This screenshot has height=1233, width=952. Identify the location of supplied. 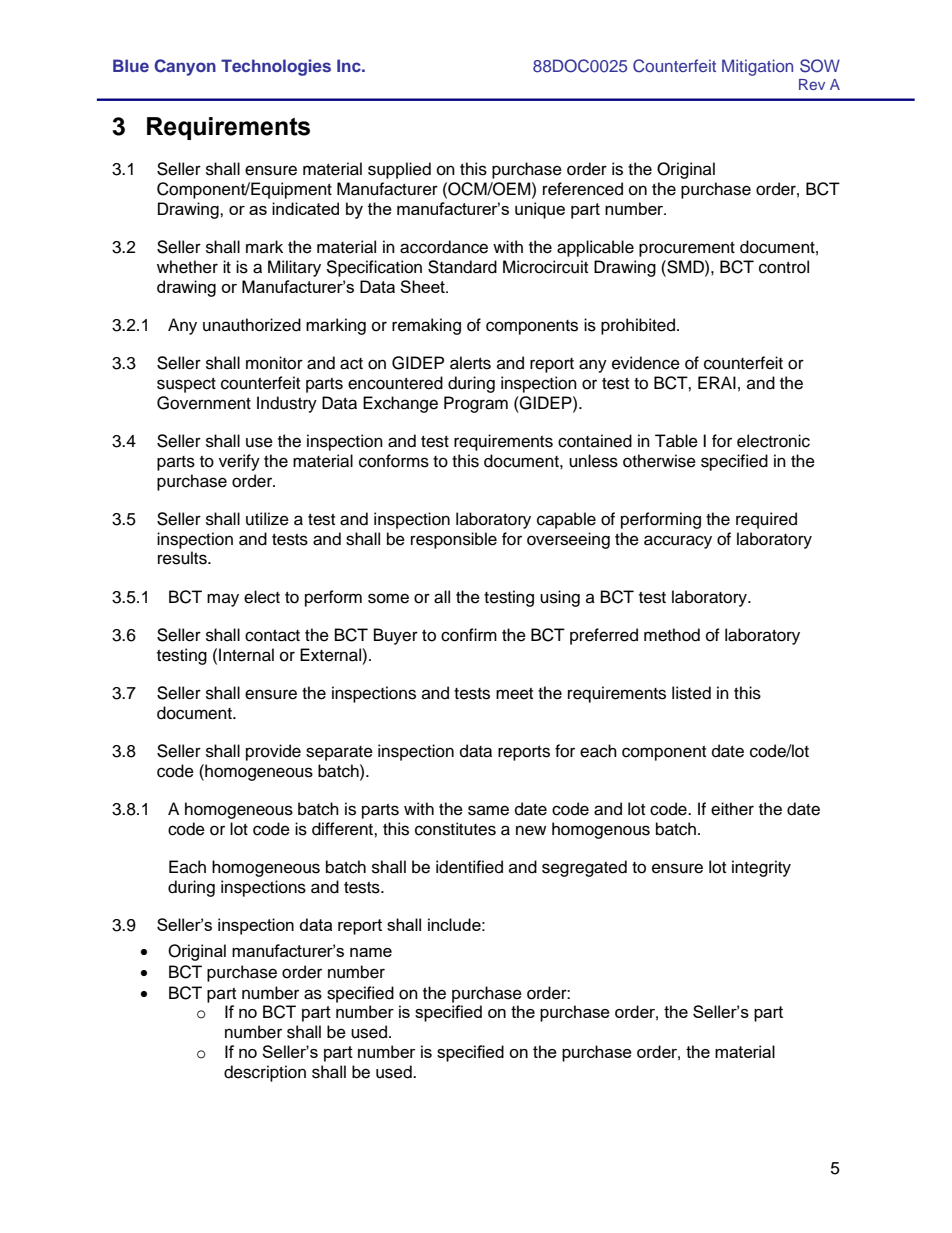
(399, 170).
